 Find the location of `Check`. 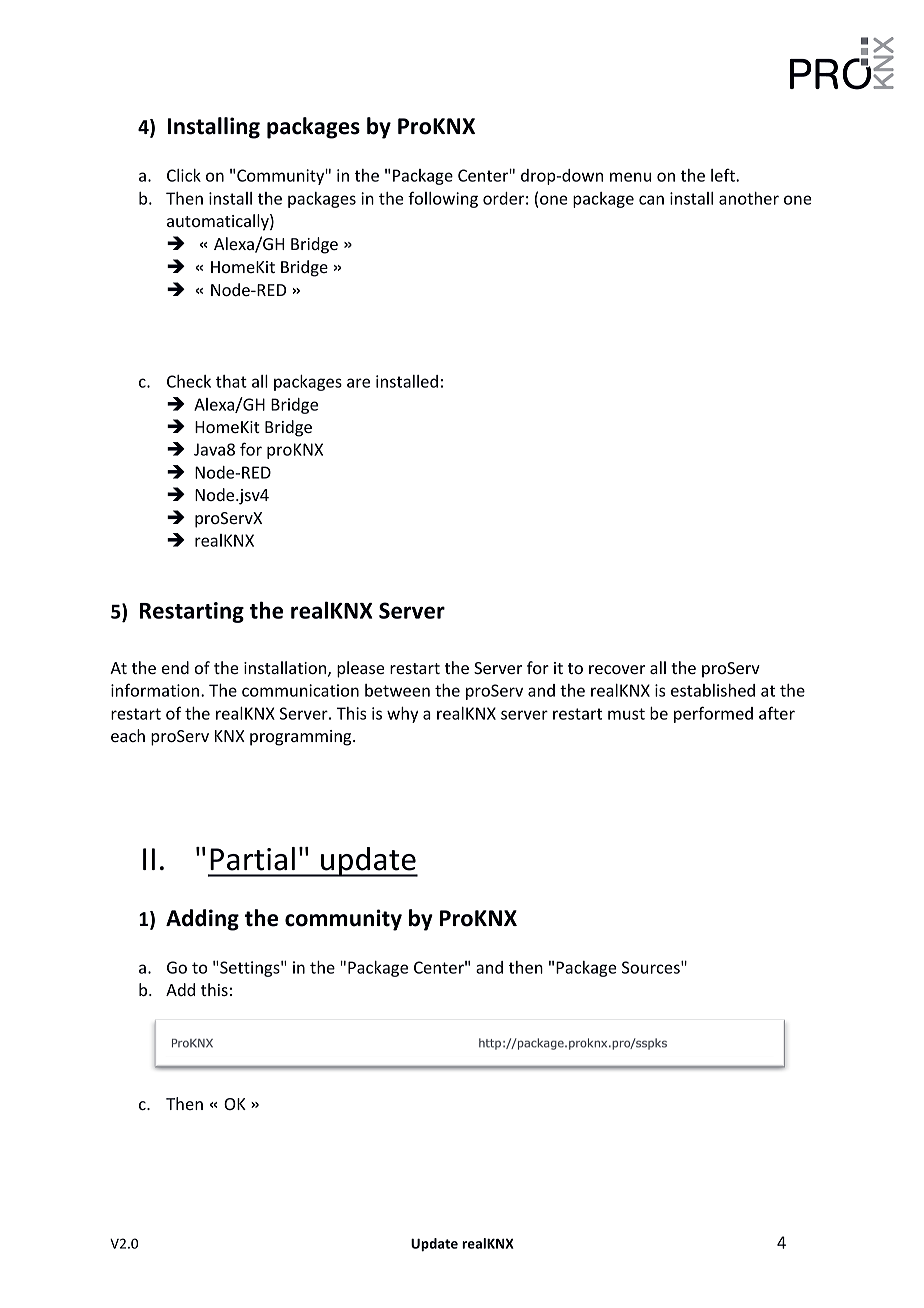

Check is located at coordinates (189, 381).
